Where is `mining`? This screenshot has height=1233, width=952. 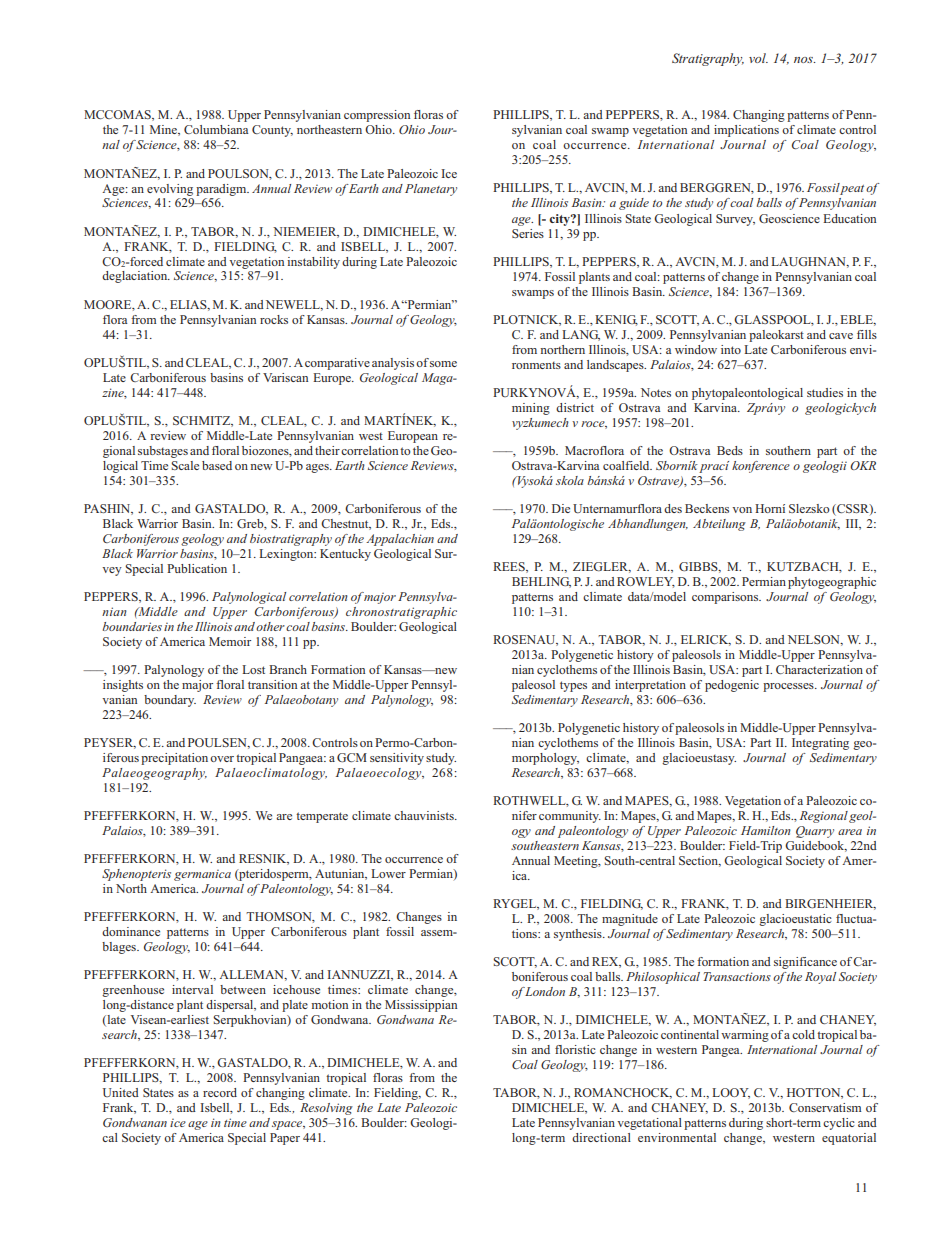
mining is located at coordinates (531, 409).
